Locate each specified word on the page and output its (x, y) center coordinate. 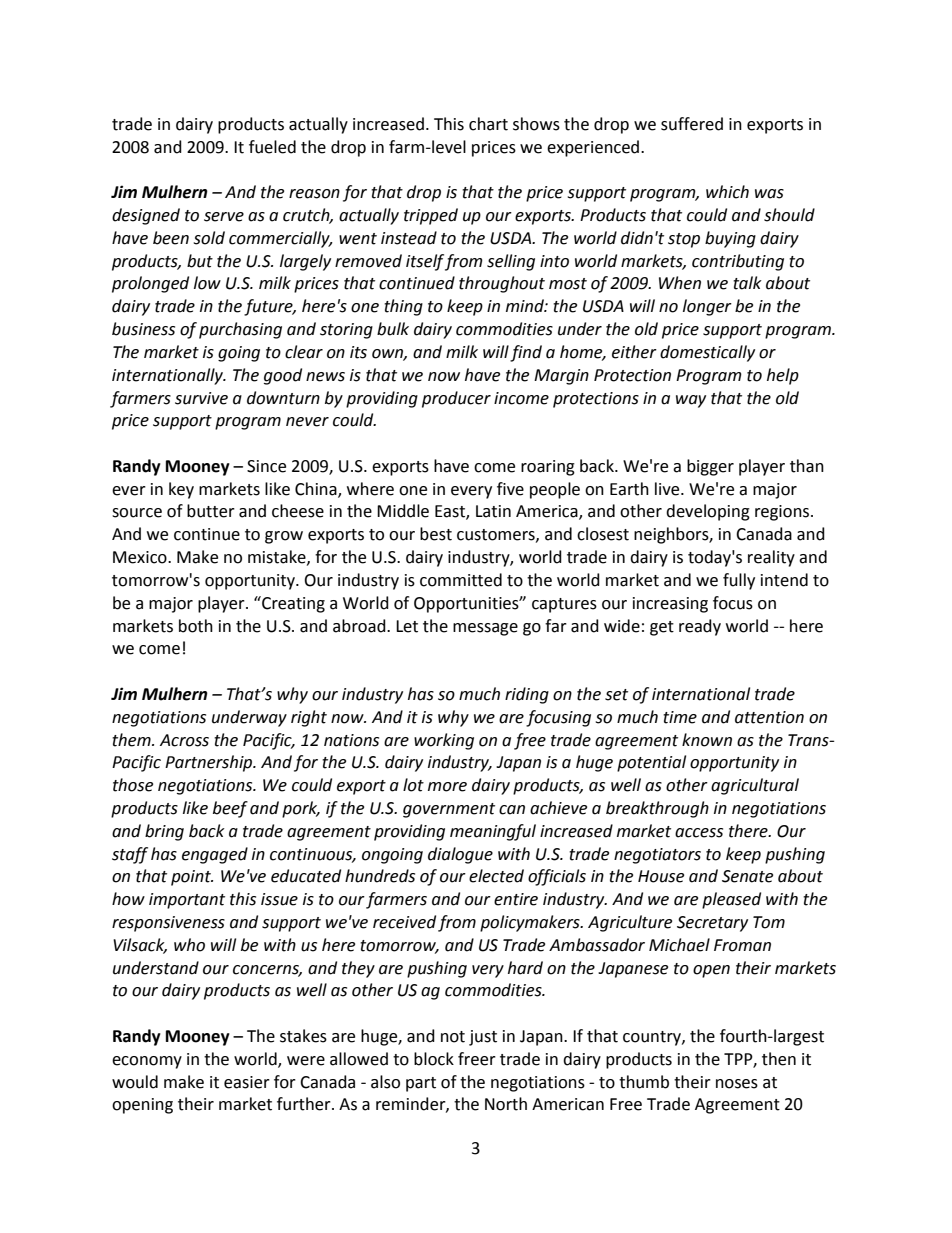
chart (488, 124)
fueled (272, 147)
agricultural (755, 786)
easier (247, 1082)
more (447, 787)
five (510, 489)
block (434, 1059)
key (181, 490)
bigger (710, 467)
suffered (692, 124)
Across (184, 740)
